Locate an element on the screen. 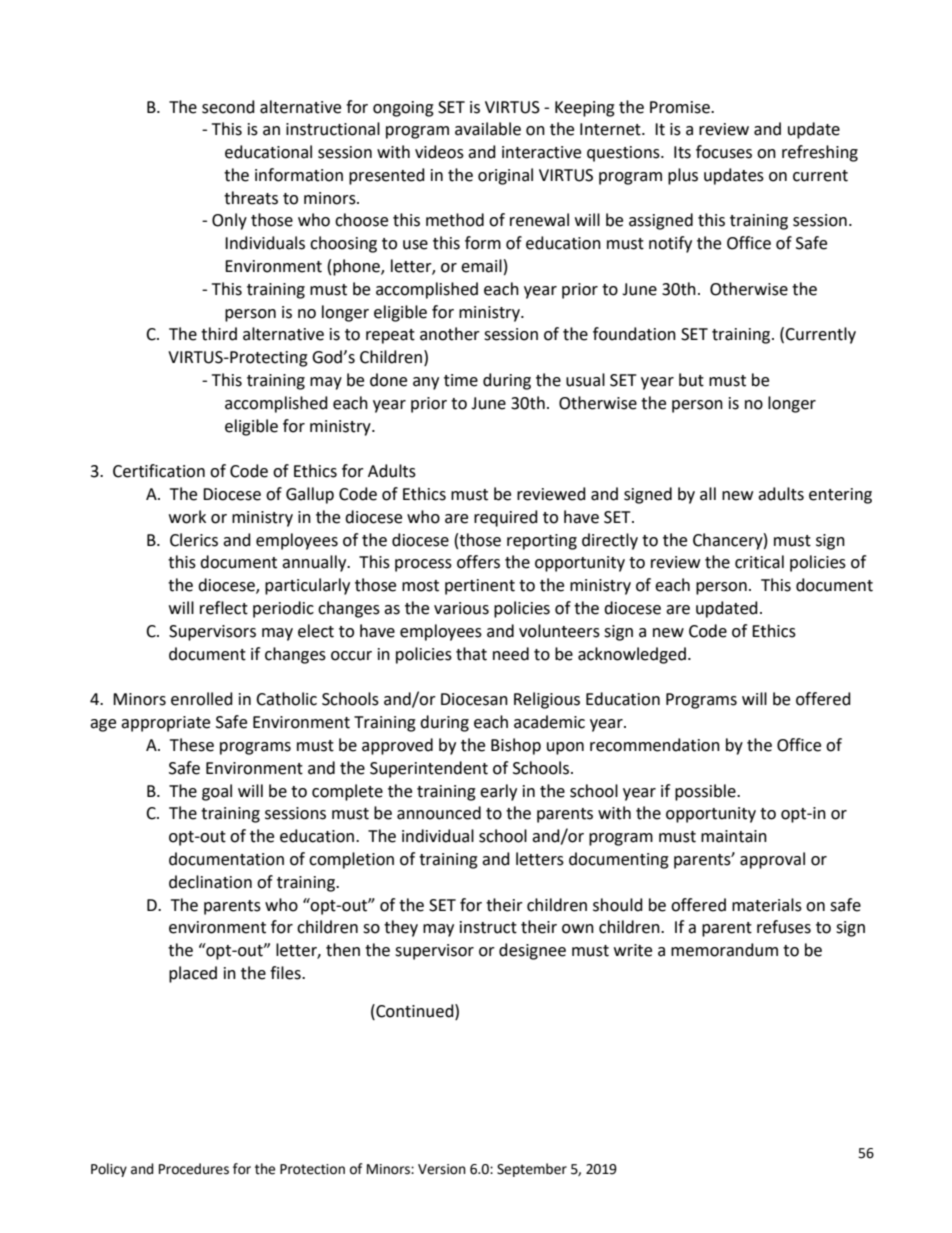  that is located at coordinates (471, 654).
